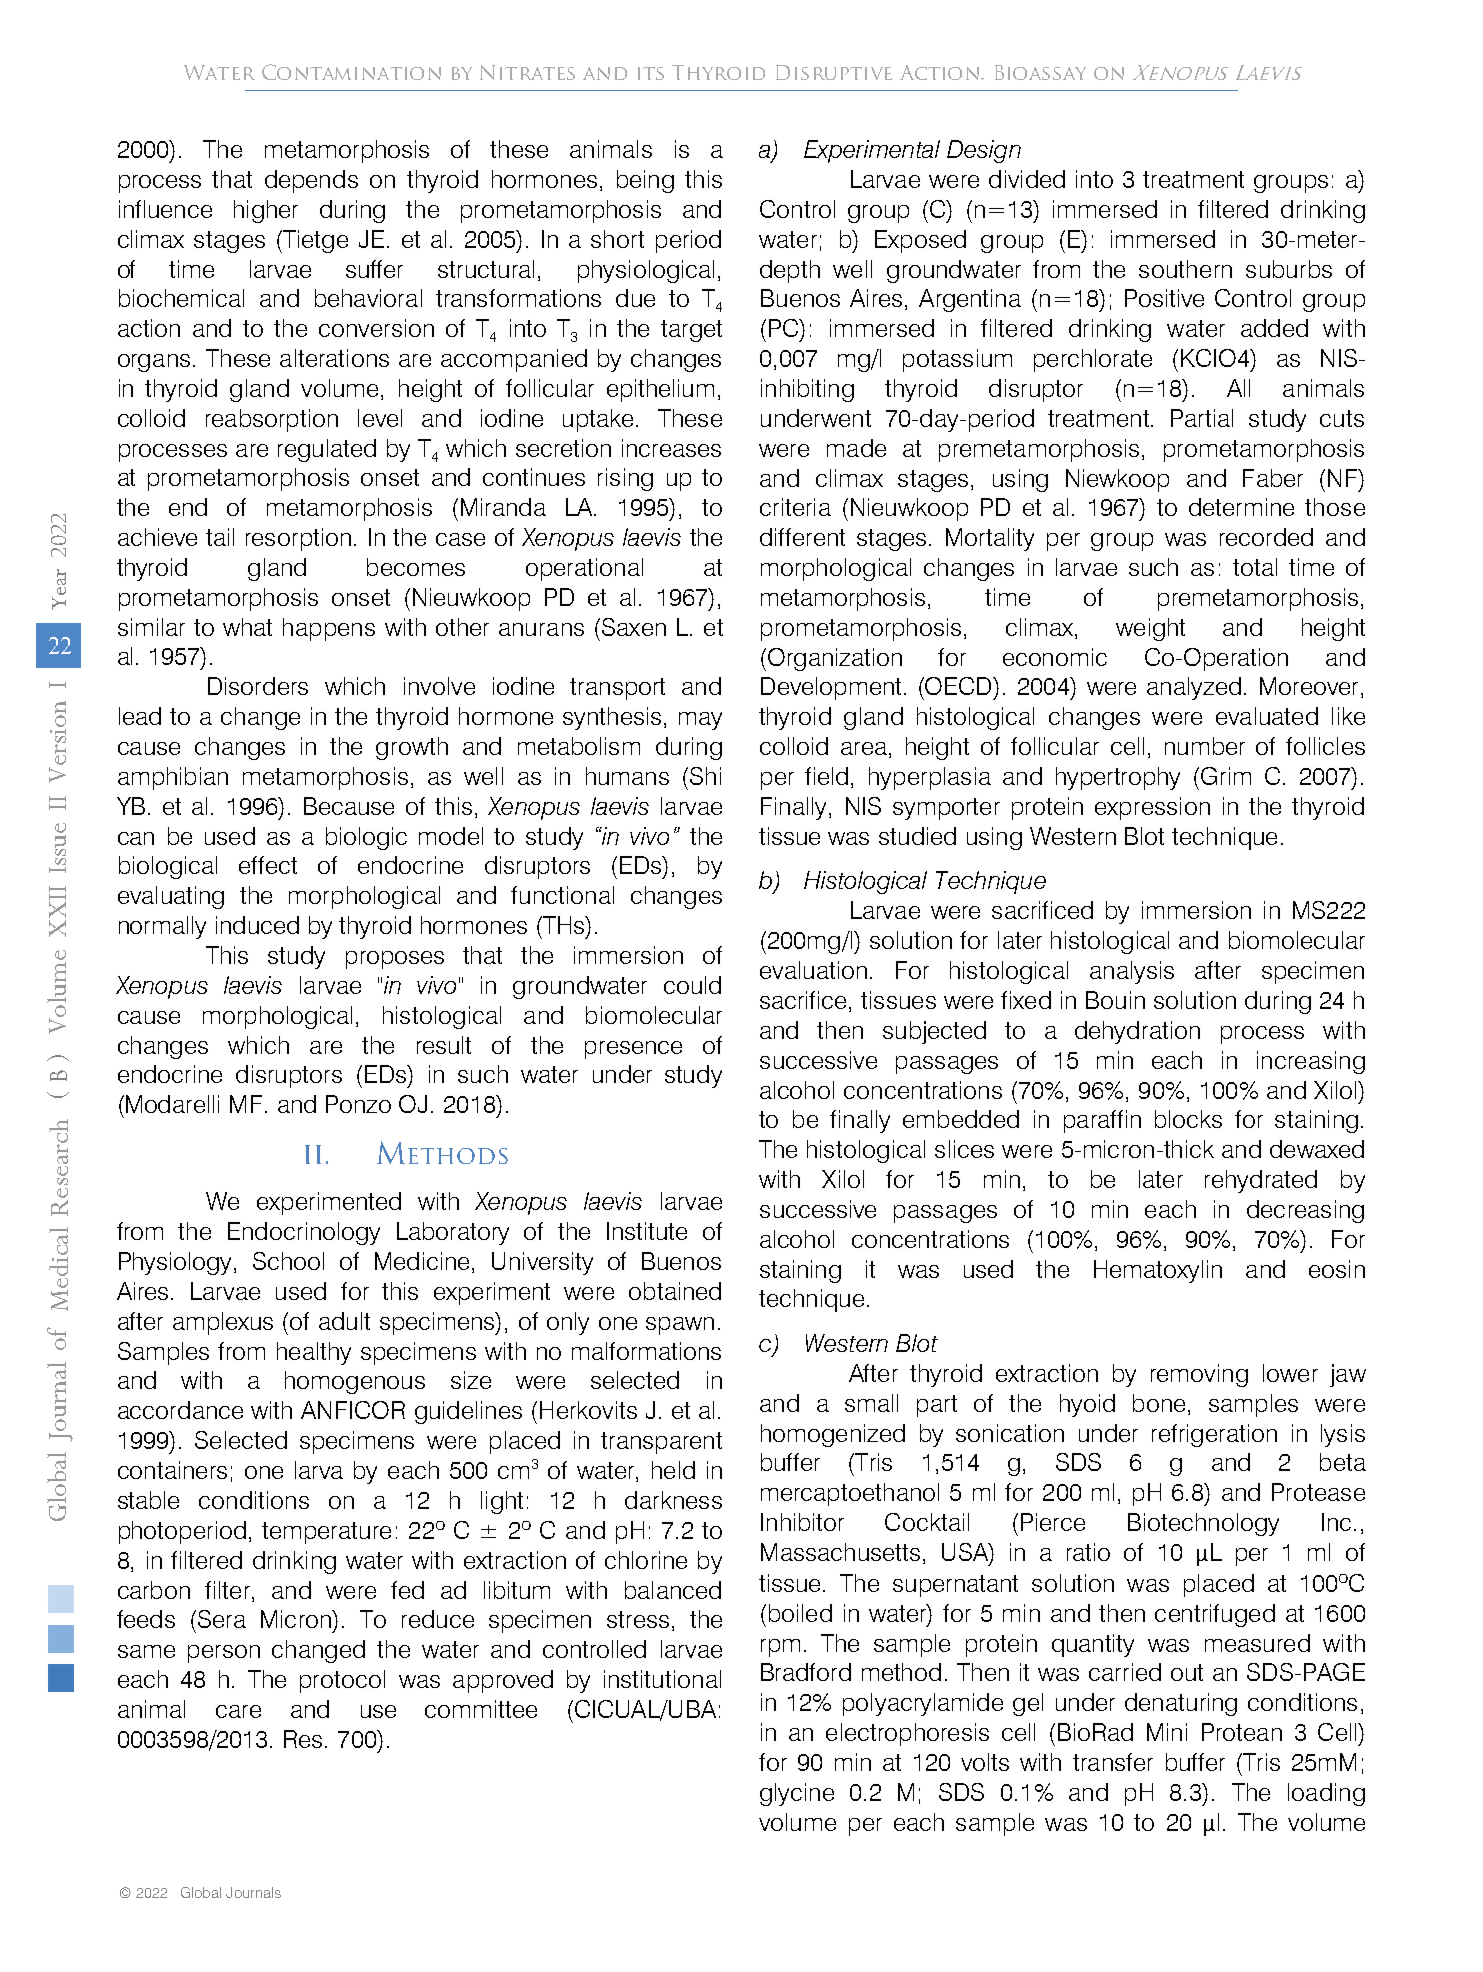  I want to click on healthy, so click(314, 1353).
